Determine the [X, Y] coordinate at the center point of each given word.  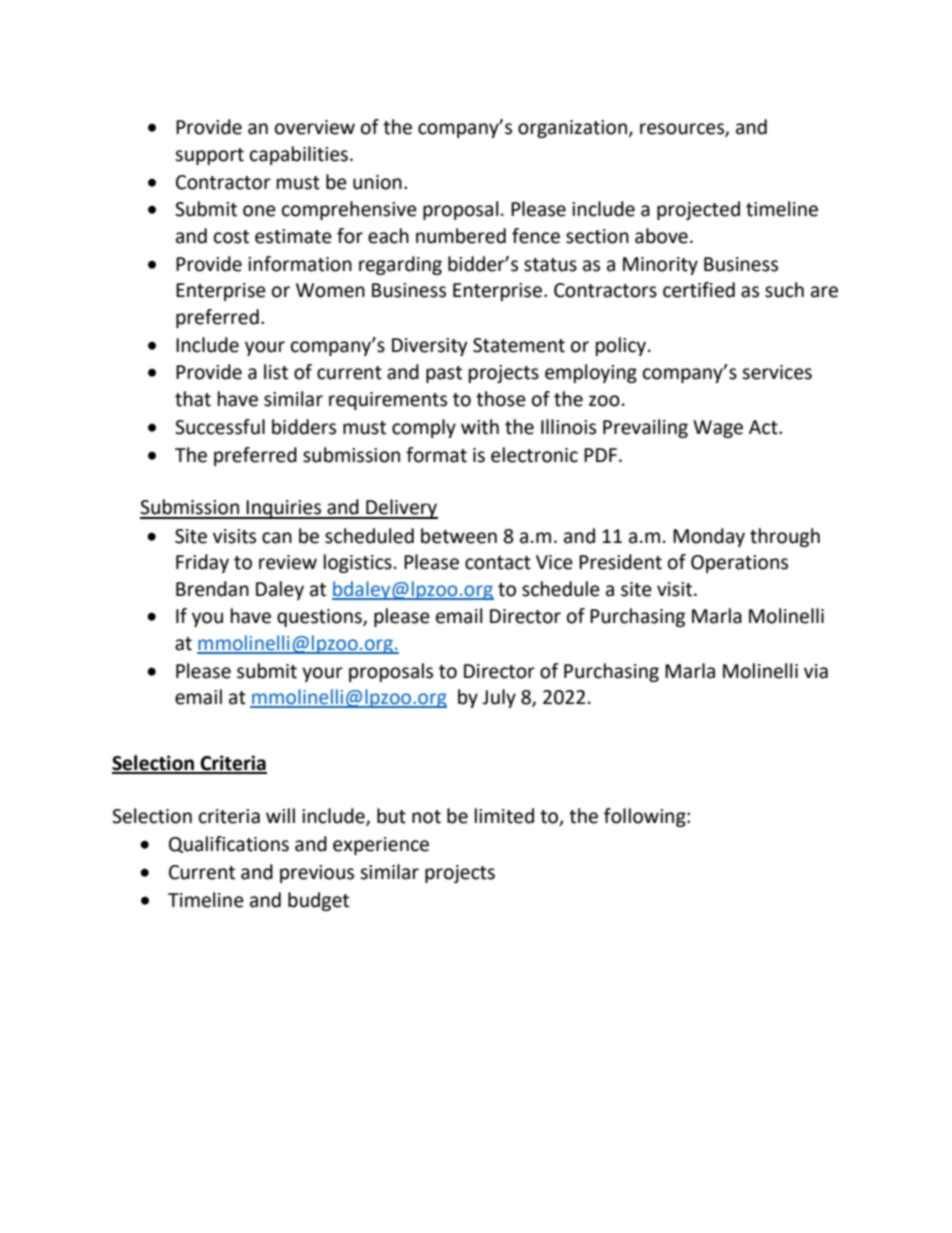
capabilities [299, 155]
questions [320, 618]
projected [698, 210]
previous [317, 874]
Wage [718, 429]
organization [572, 129]
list [276, 372]
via [816, 671]
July [499, 698]
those [501, 399]
